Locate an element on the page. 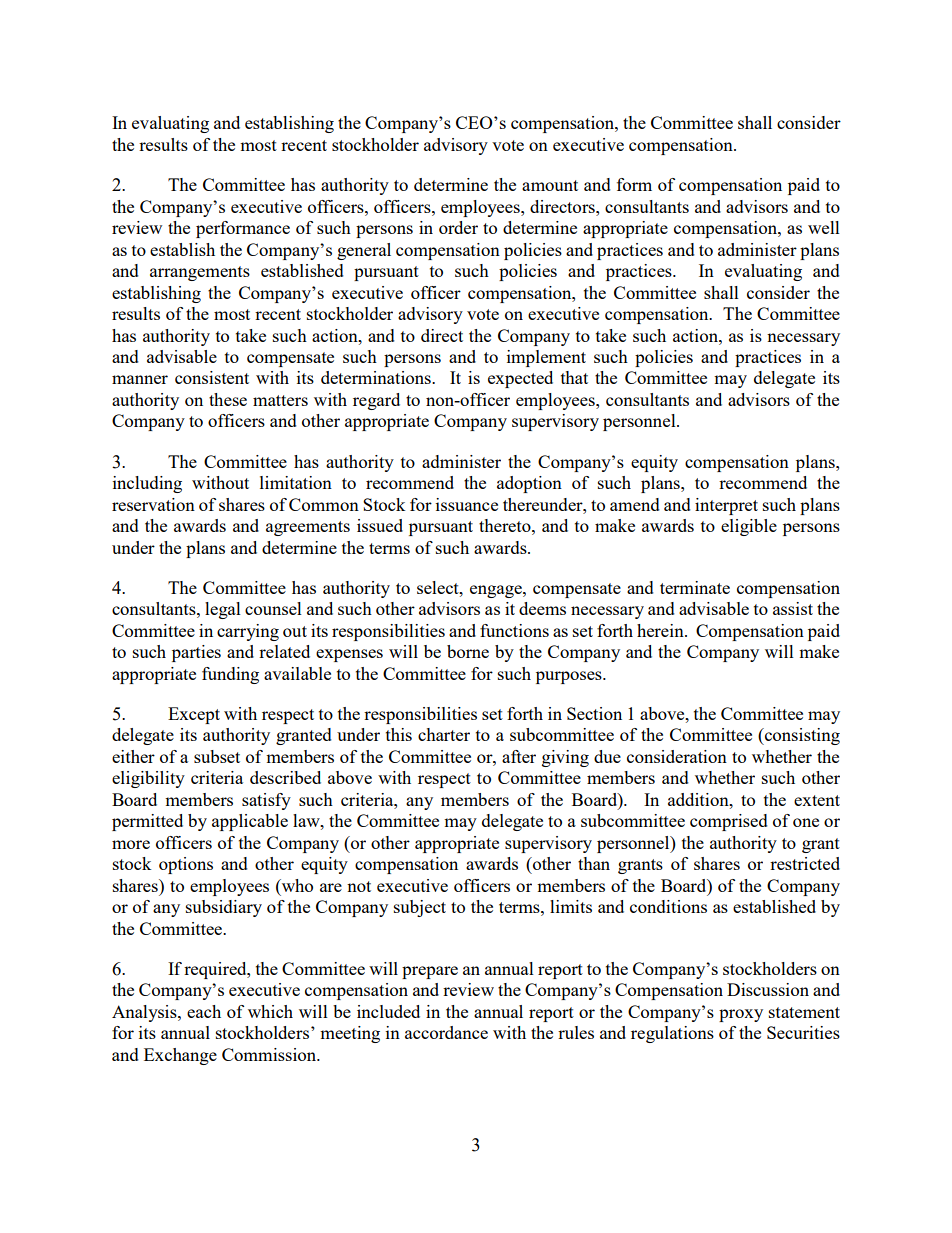 This image has width=952, height=1233. well is located at coordinates (824, 227).
